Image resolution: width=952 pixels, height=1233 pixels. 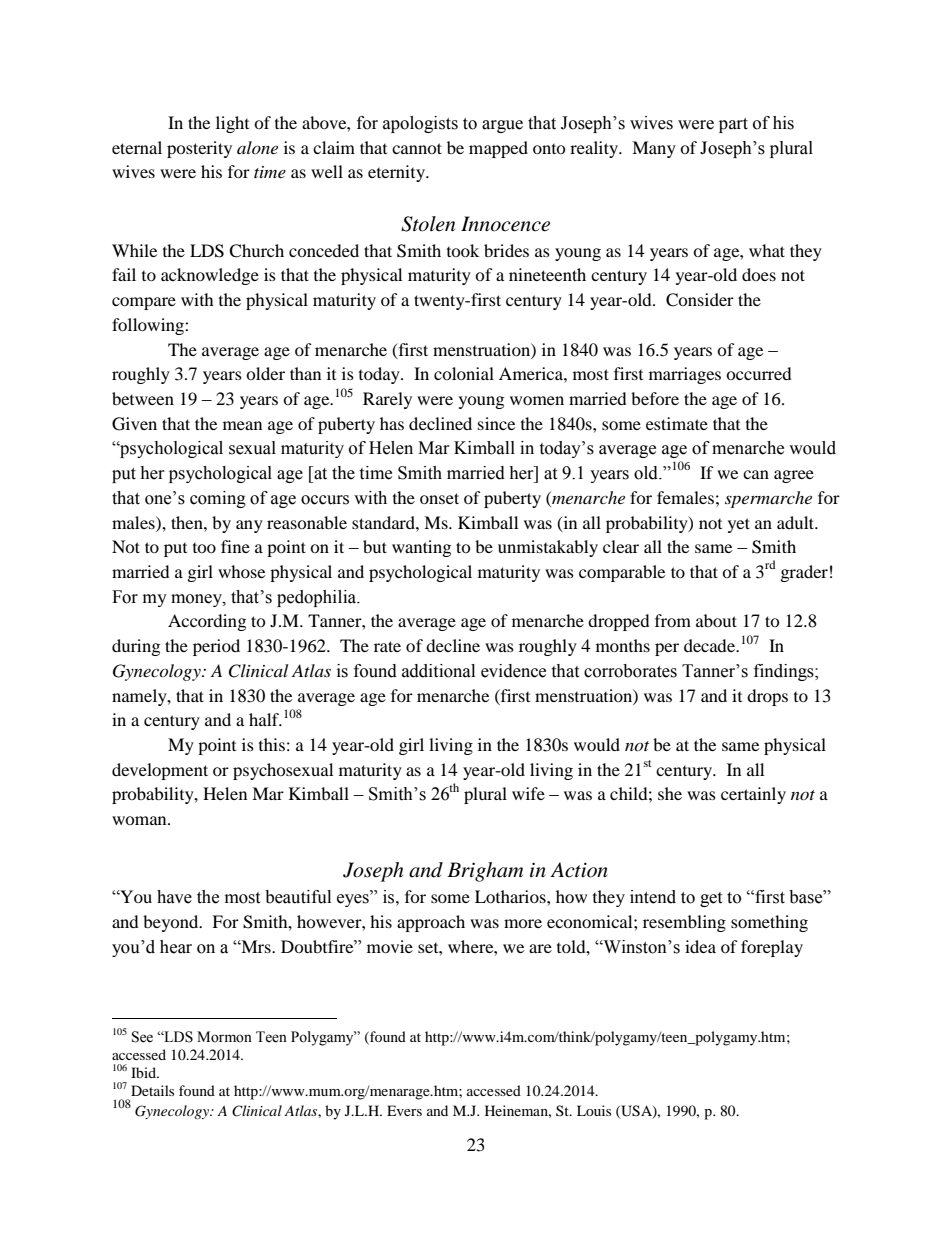 I want to click on mapped, so click(x=498, y=149).
